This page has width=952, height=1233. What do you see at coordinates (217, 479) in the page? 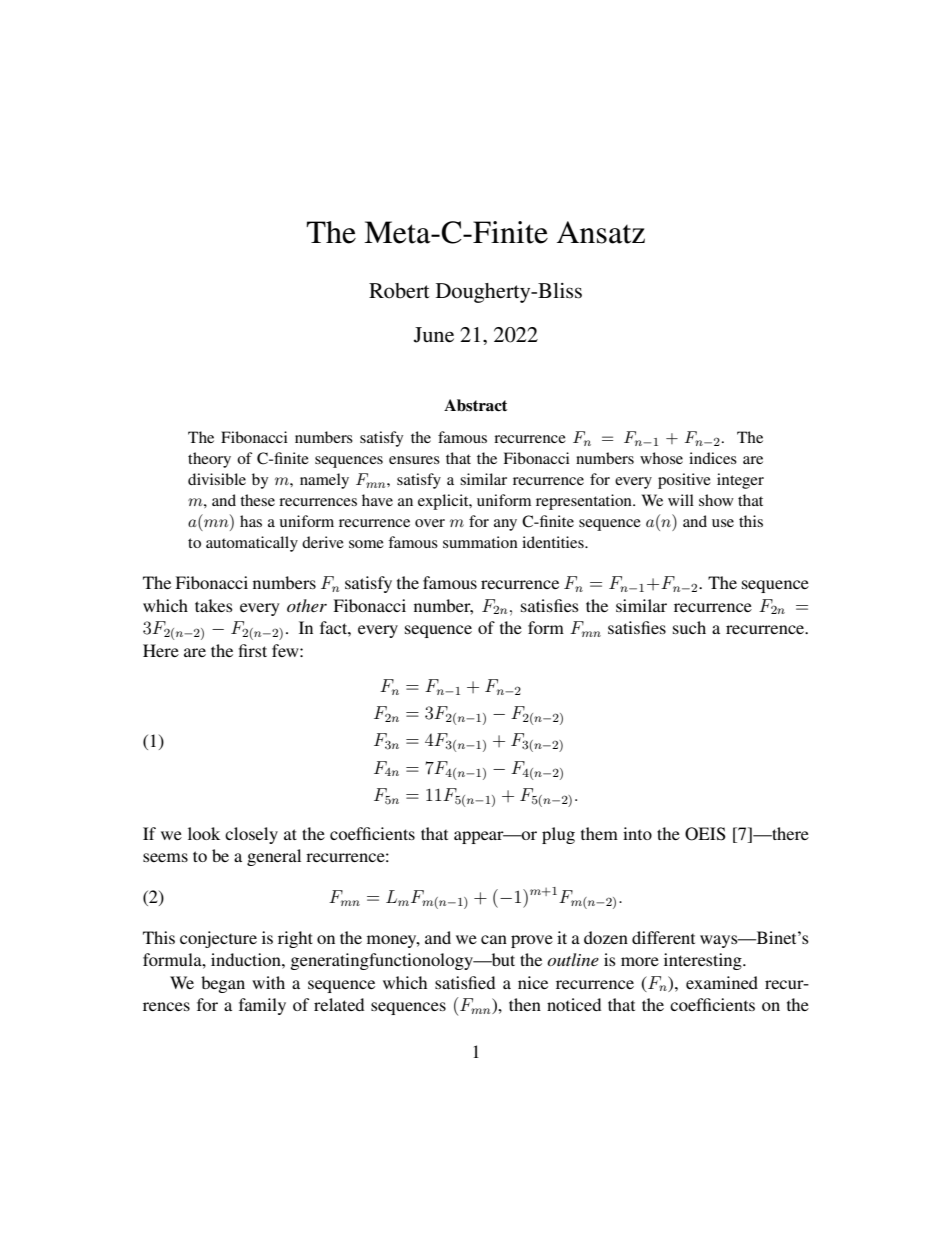
I see `divisible` at bounding box center [217, 479].
